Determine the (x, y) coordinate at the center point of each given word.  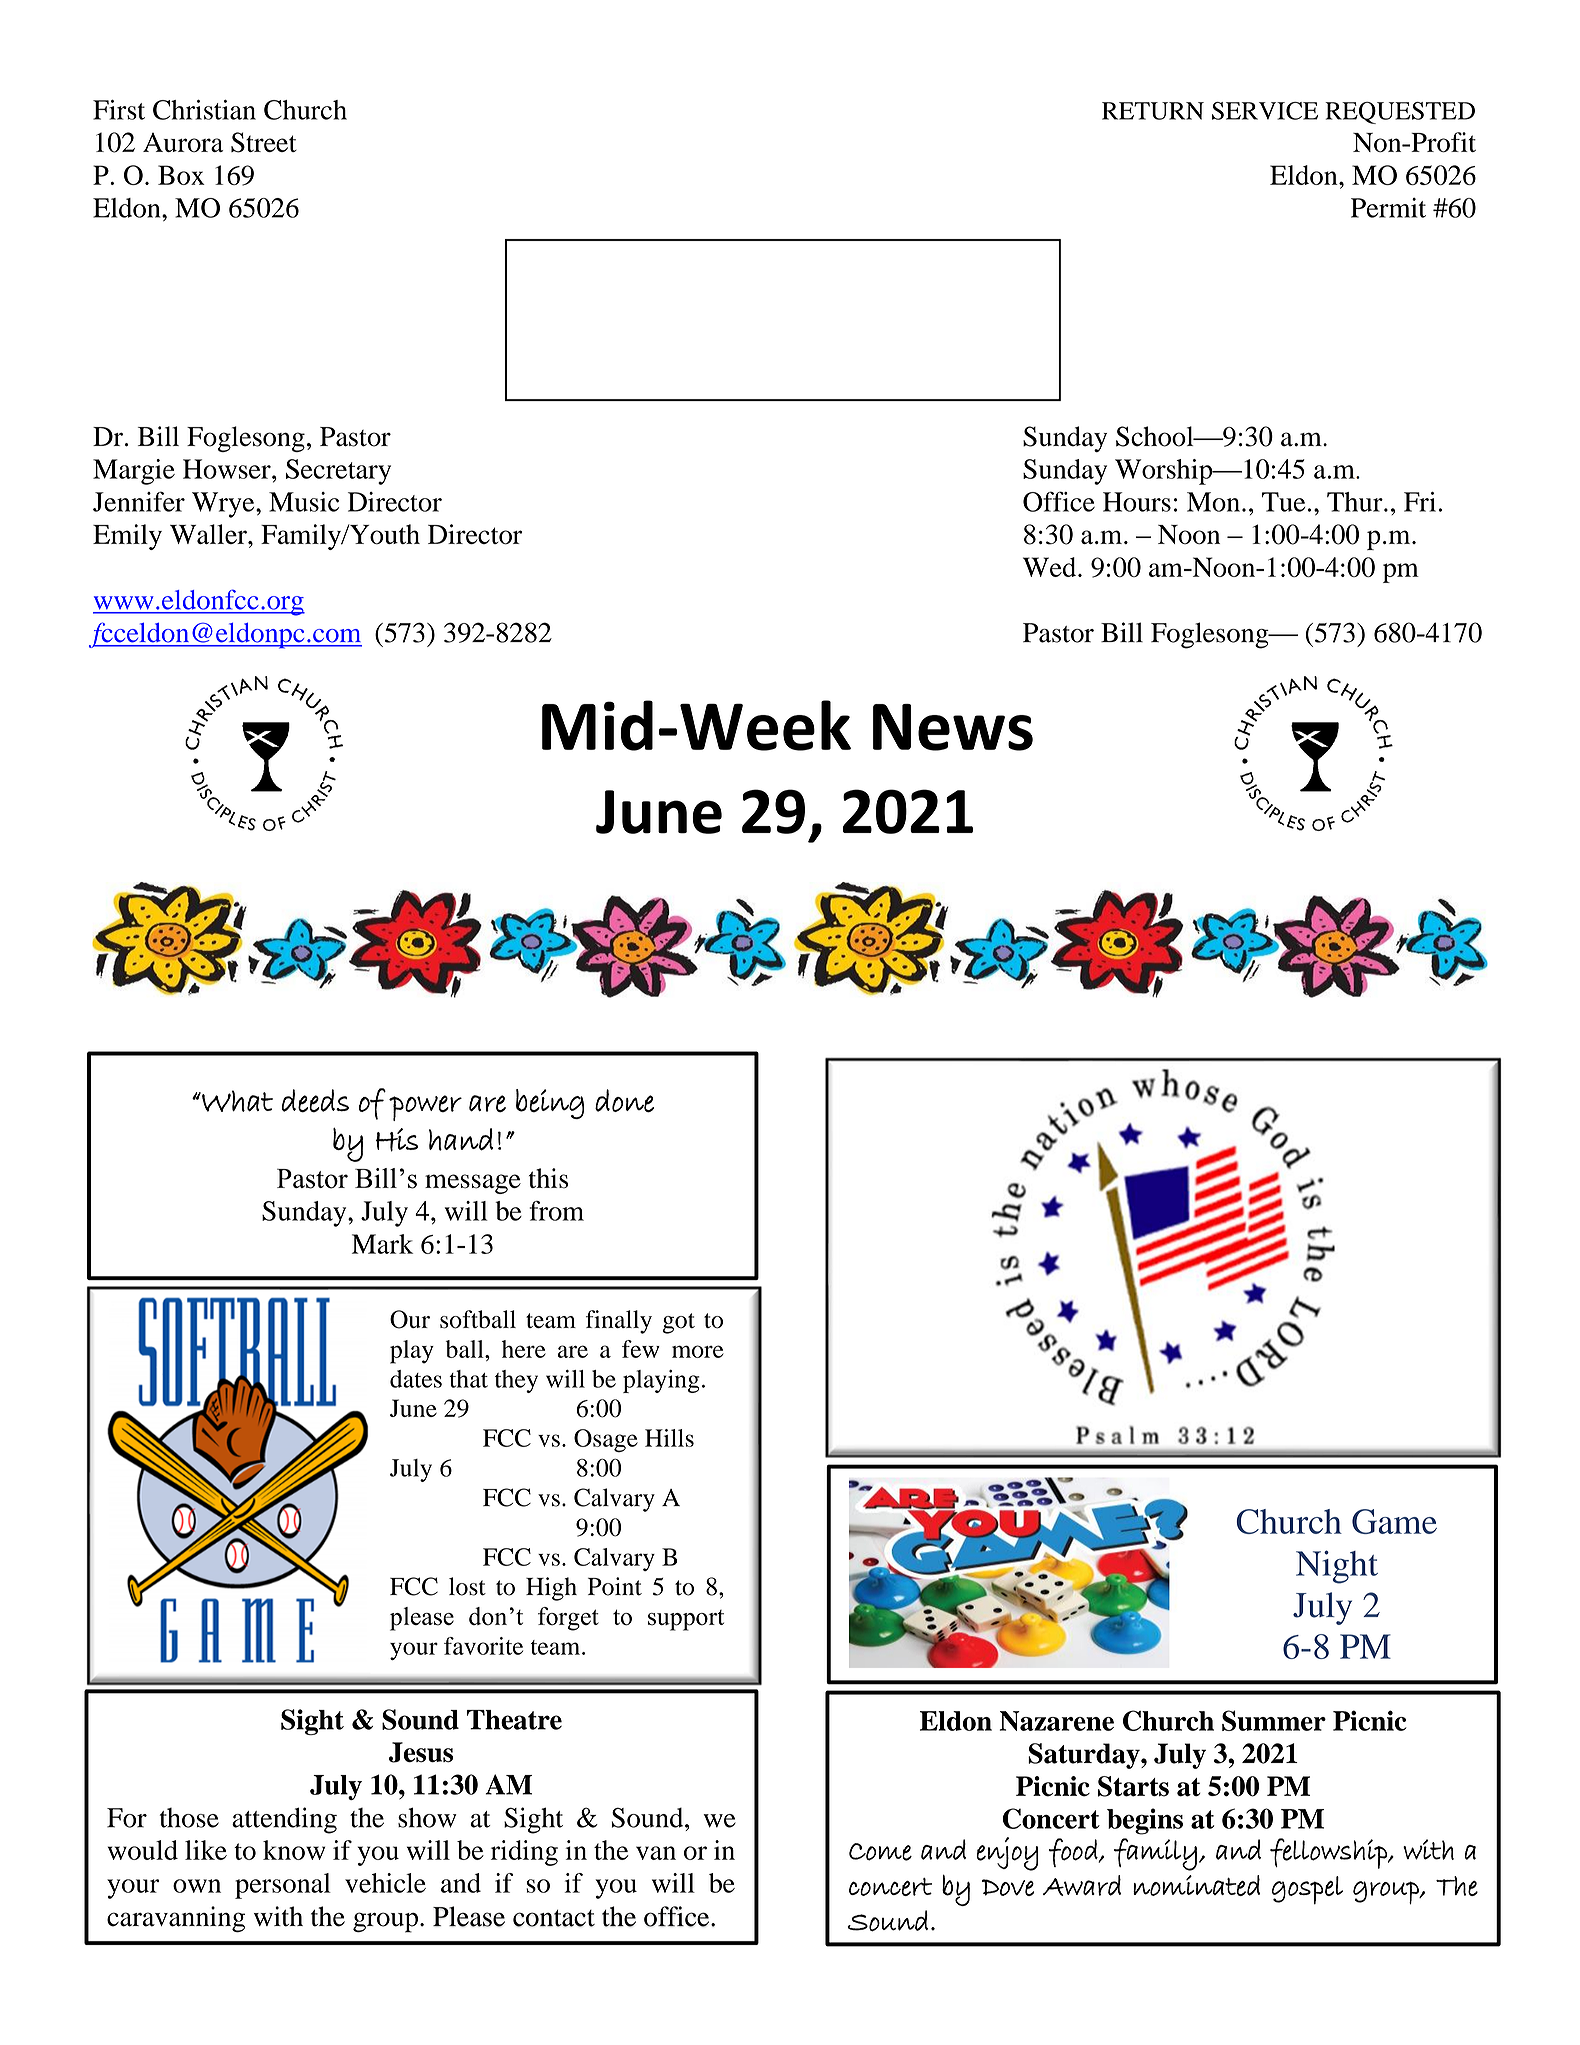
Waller (209, 534)
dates (416, 1379)
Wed (1051, 567)
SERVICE (1265, 111)
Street (264, 142)
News (953, 727)
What (236, 1101)
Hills (669, 1438)
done (624, 1101)
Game (1394, 1521)
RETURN (1153, 111)
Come (880, 1852)
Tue (1283, 502)
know (294, 1850)
